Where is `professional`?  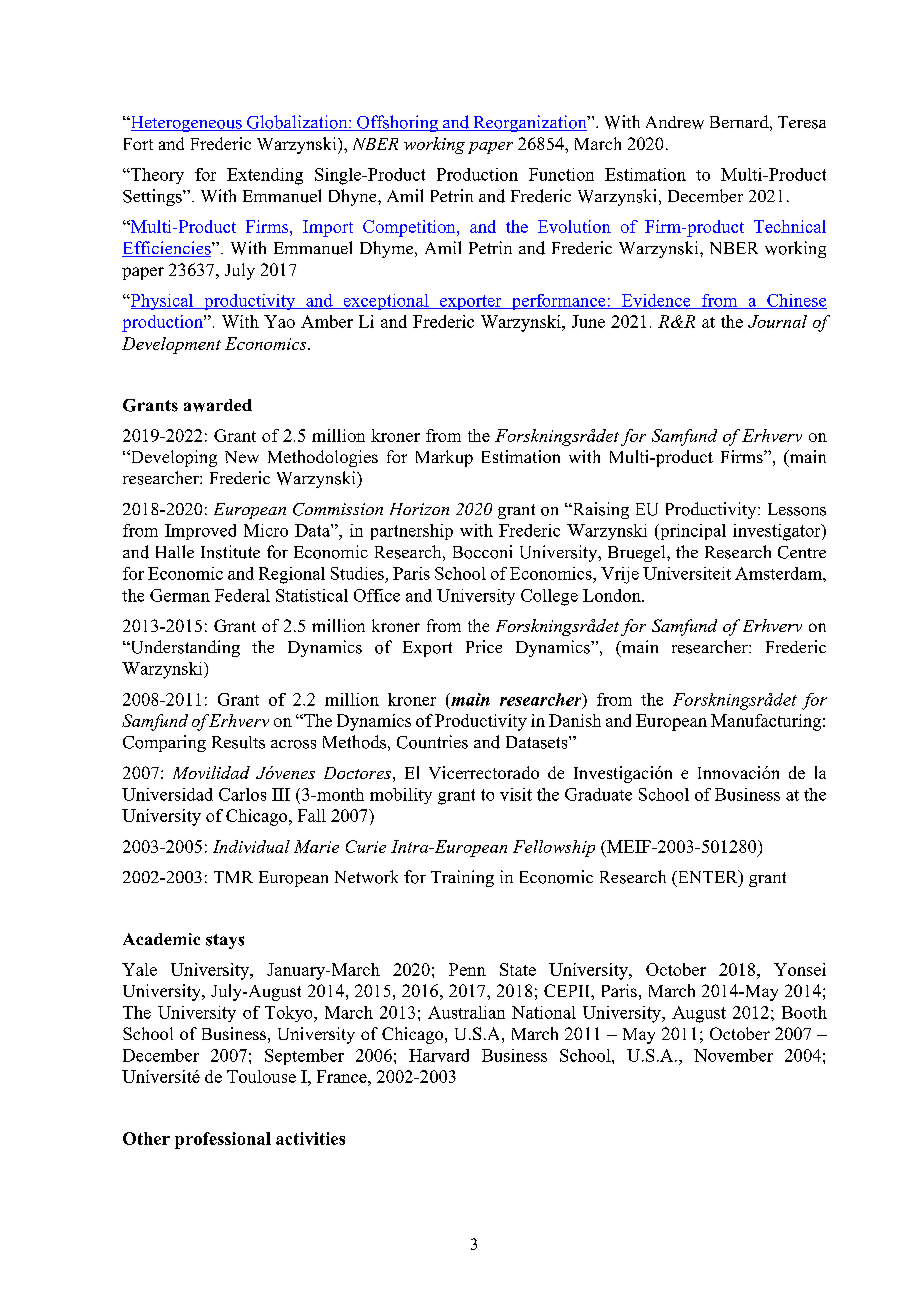
professional is located at coordinates (223, 1140).
